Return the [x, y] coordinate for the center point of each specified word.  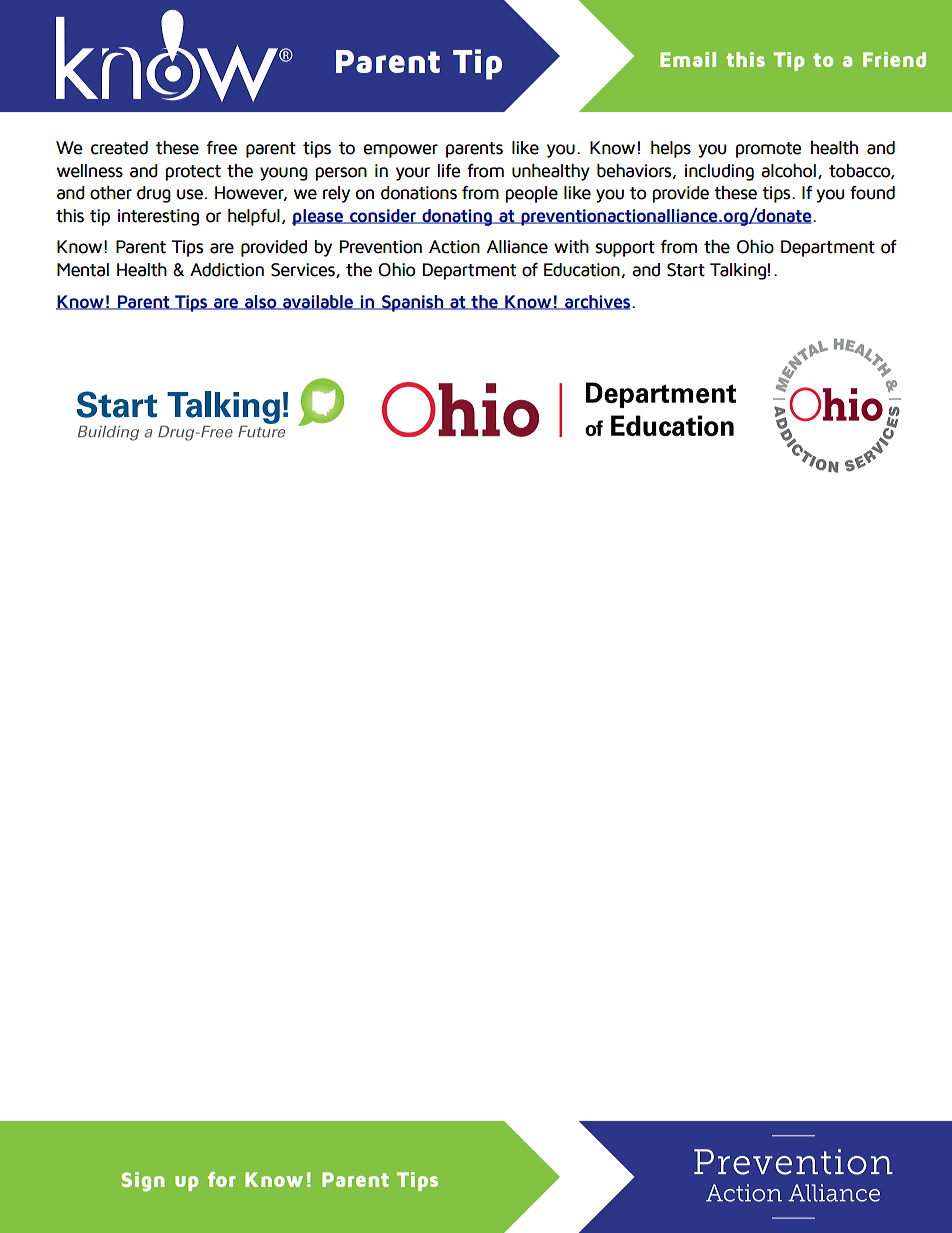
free [222, 148]
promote [768, 150]
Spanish [413, 303]
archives [598, 302]
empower [400, 151]
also [261, 302]
